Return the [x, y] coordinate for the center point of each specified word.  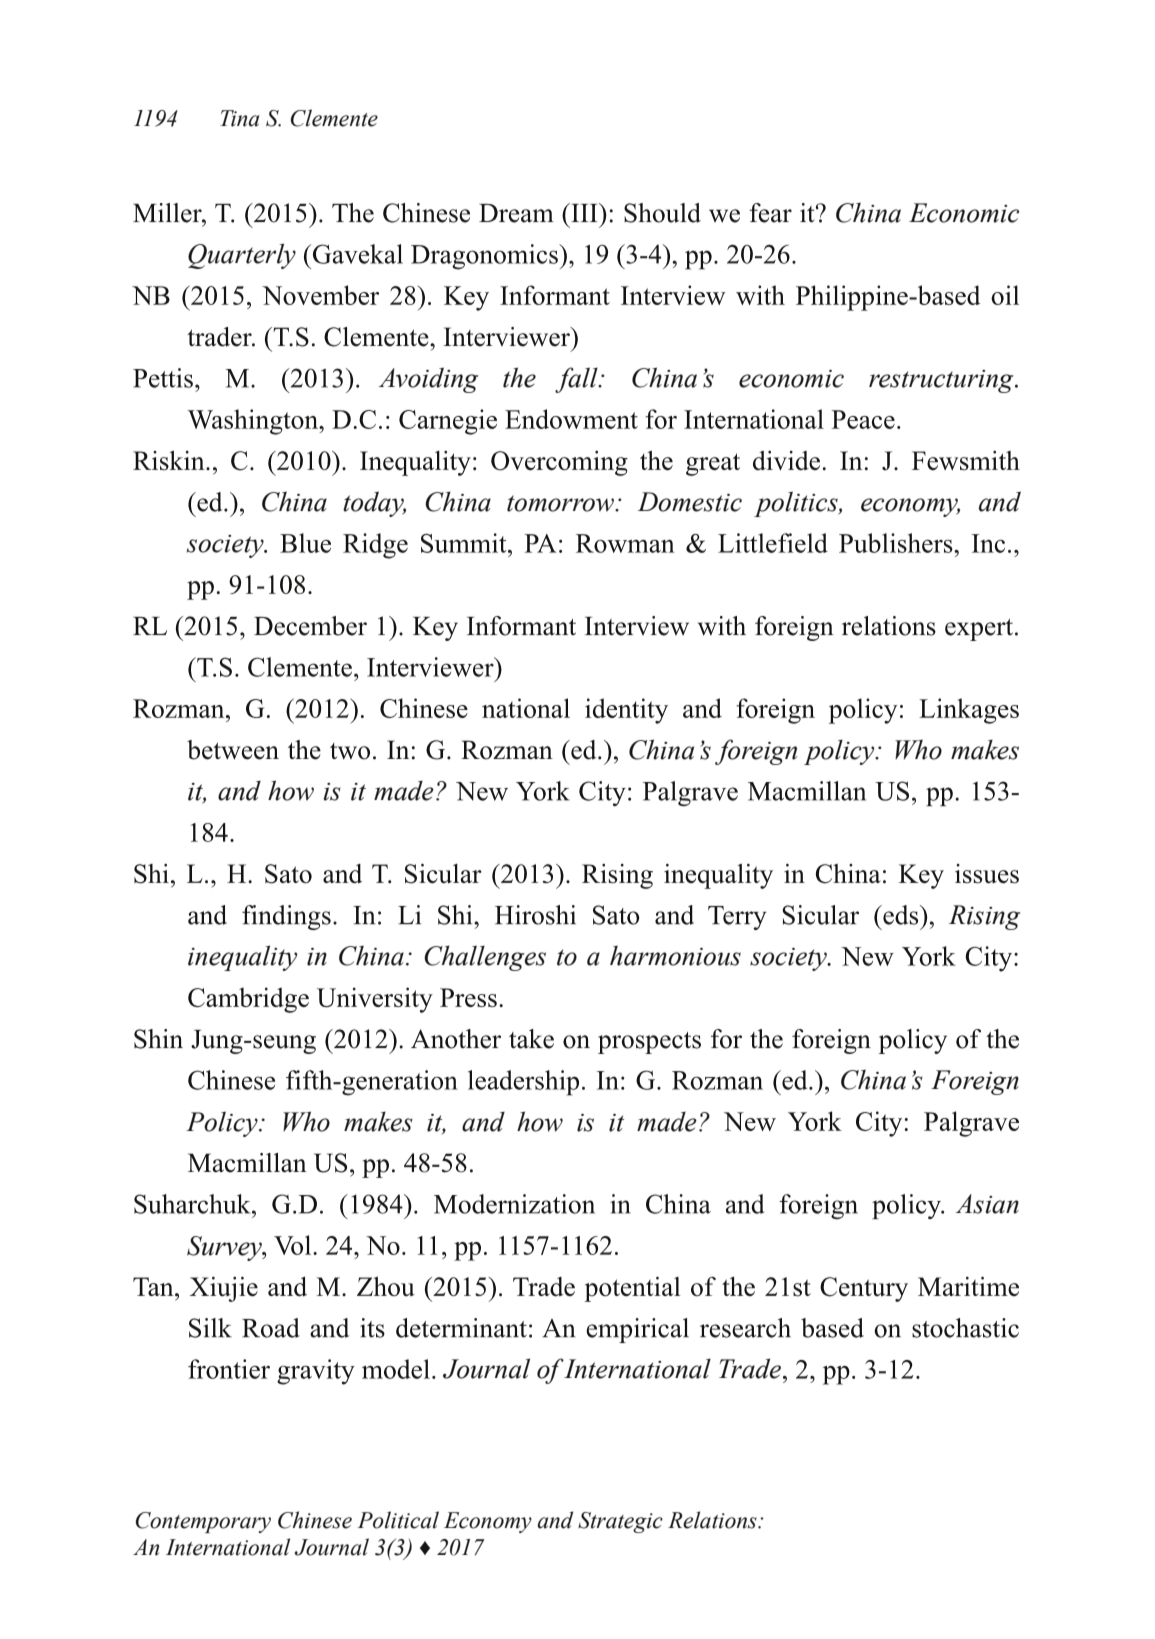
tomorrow [562, 503]
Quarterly [242, 256]
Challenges [485, 958]
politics [797, 504]
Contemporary [203, 1522]
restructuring [942, 381]
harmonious [675, 955]
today [374, 504]
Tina [239, 118]
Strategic [620, 1522]
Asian [987, 1204]
